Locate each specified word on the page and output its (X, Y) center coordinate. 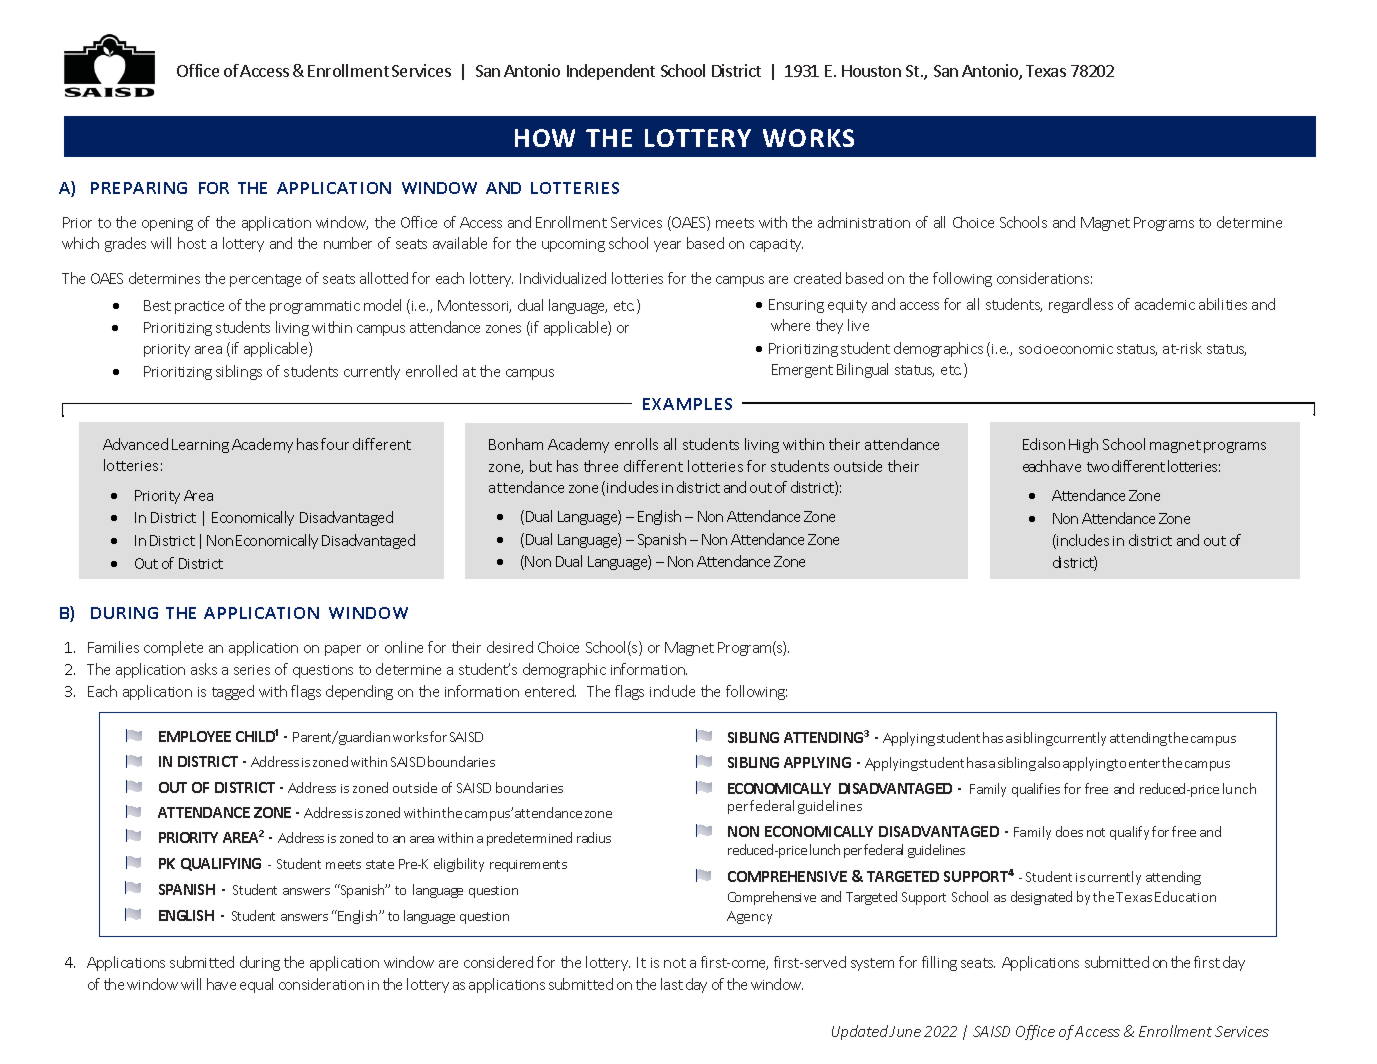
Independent (611, 72)
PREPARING (139, 188)
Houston (871, 71)
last (672, 984)
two (1098, 467)
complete (173, 648)
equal (256, 985)
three (601, 466)
